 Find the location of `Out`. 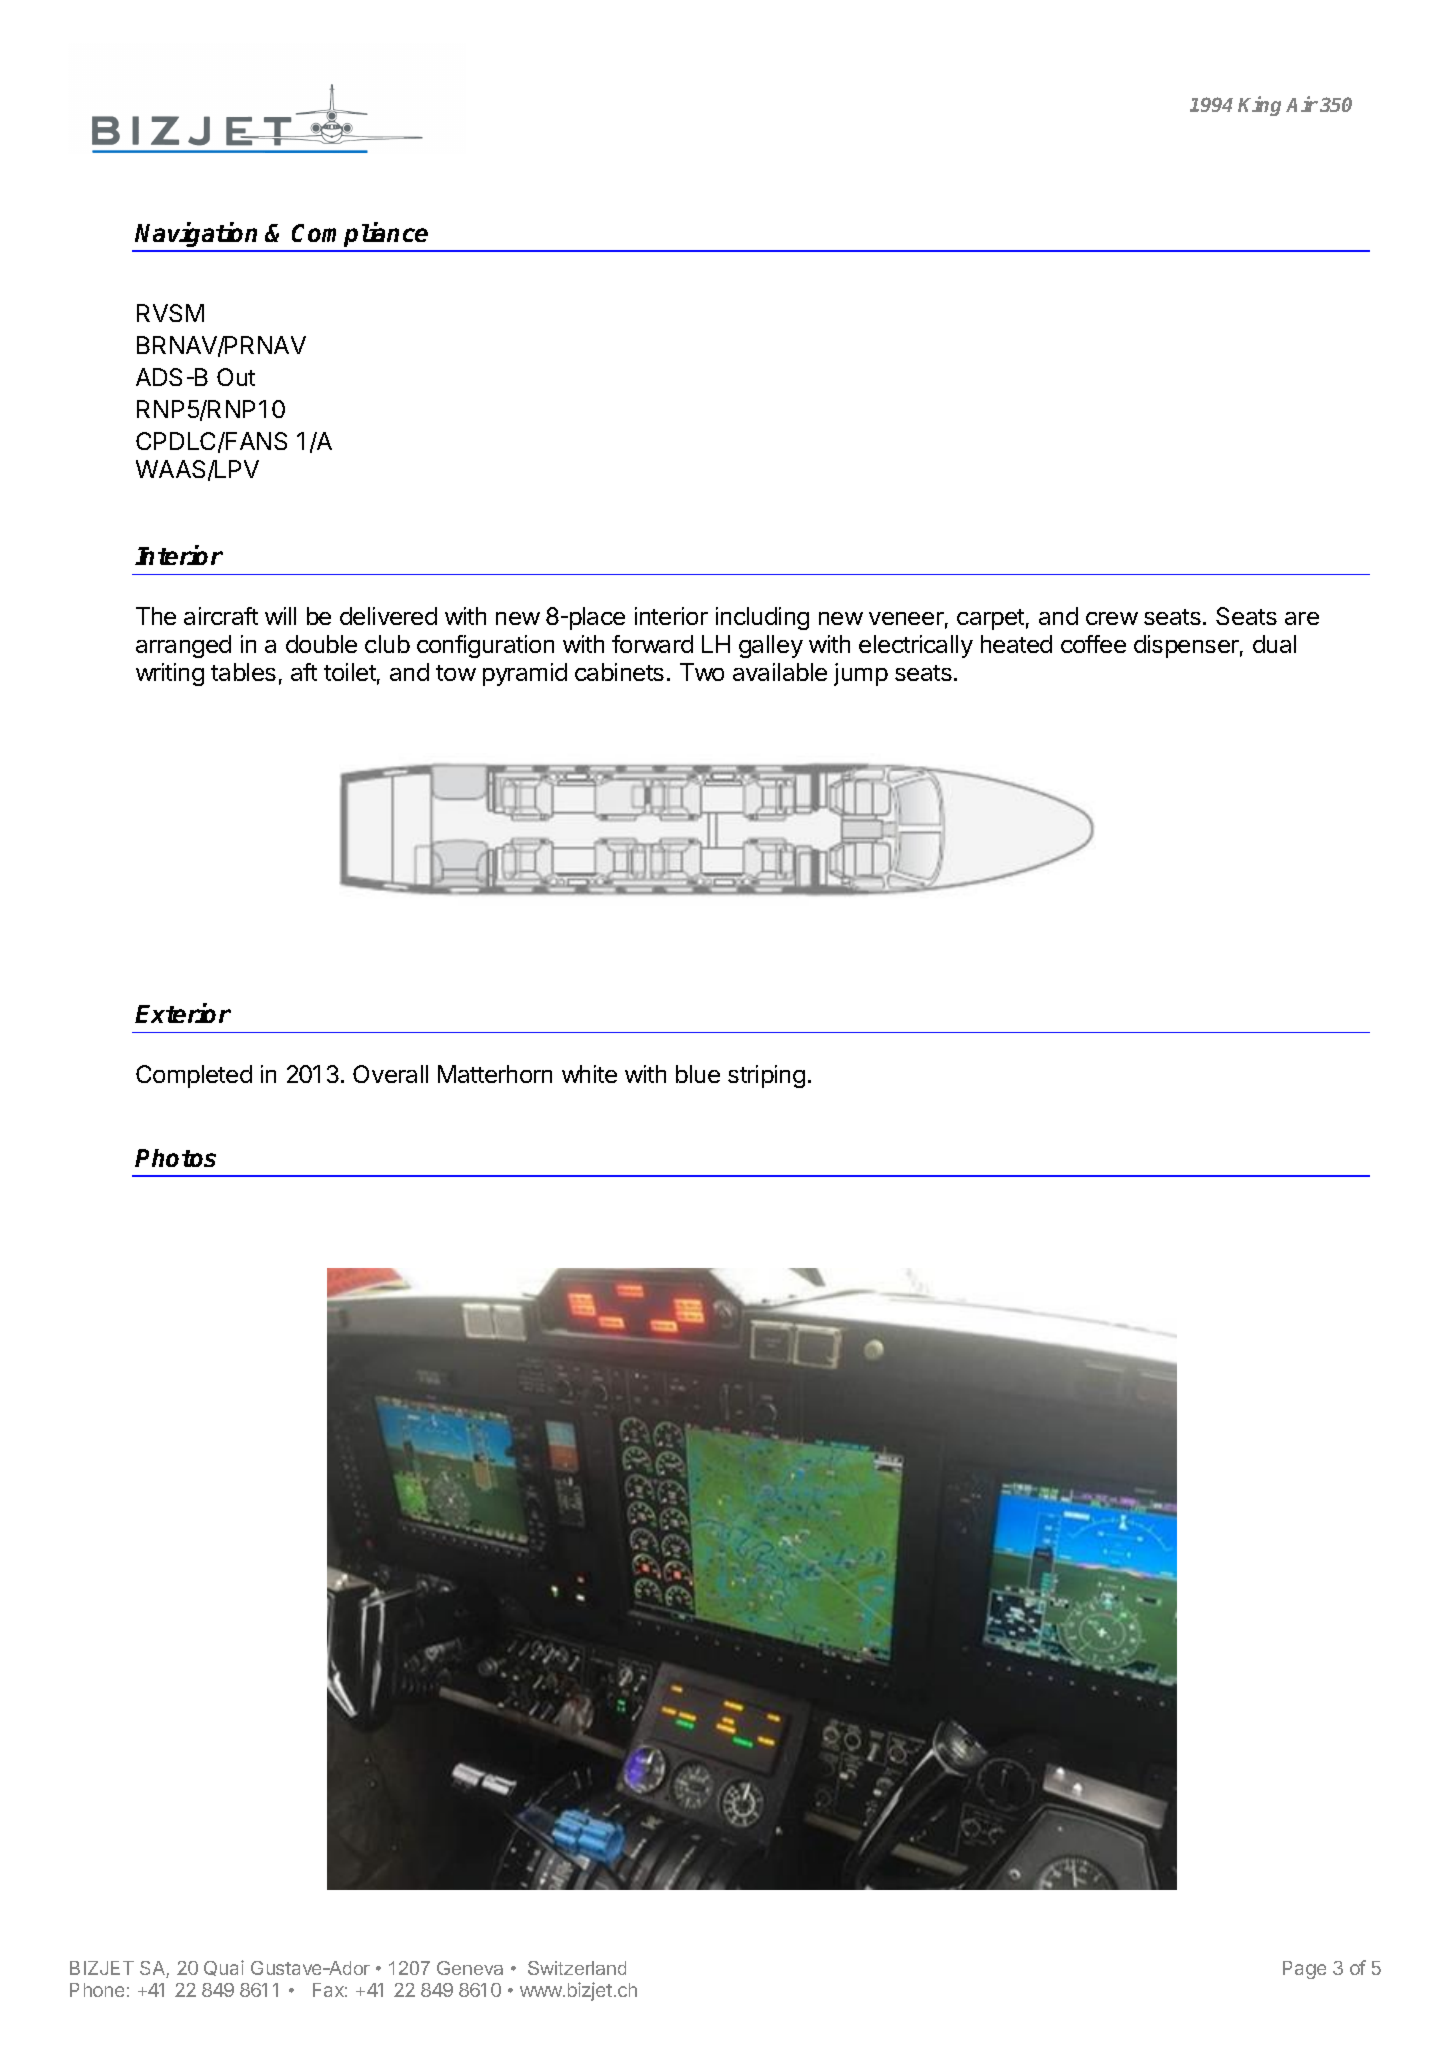

Out is located at coordinates (236, 377).
